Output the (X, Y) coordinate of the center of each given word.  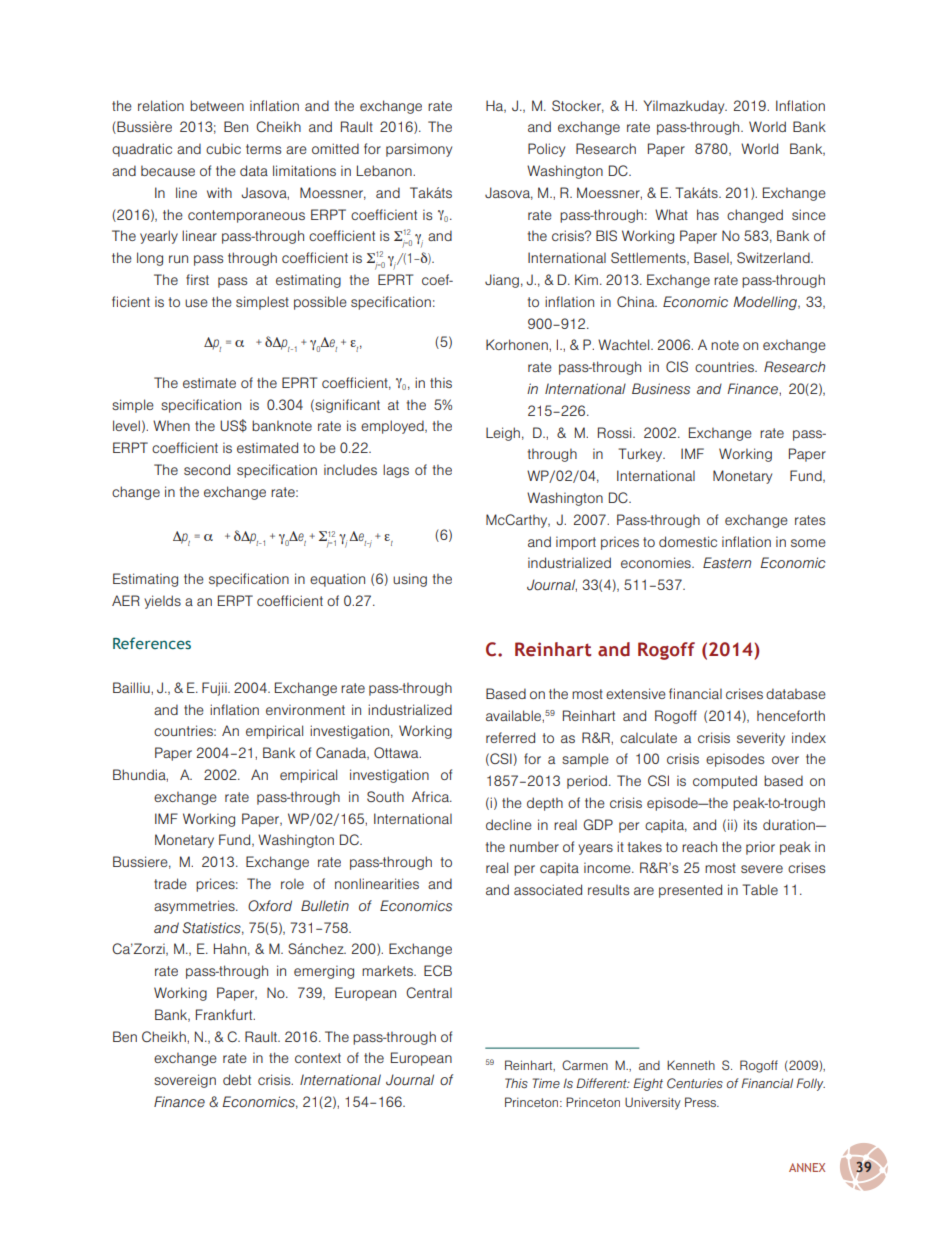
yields (162, 602)
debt (237, 1079)
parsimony (419, 150)
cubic (223, 148)
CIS (677, 366)
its (750, 824)
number (534, 846)
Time (546, 1083)
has (708, 214)
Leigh (503, 434)
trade (170, 883)
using (410, 580)
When (171, 425)
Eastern (727, 563)
